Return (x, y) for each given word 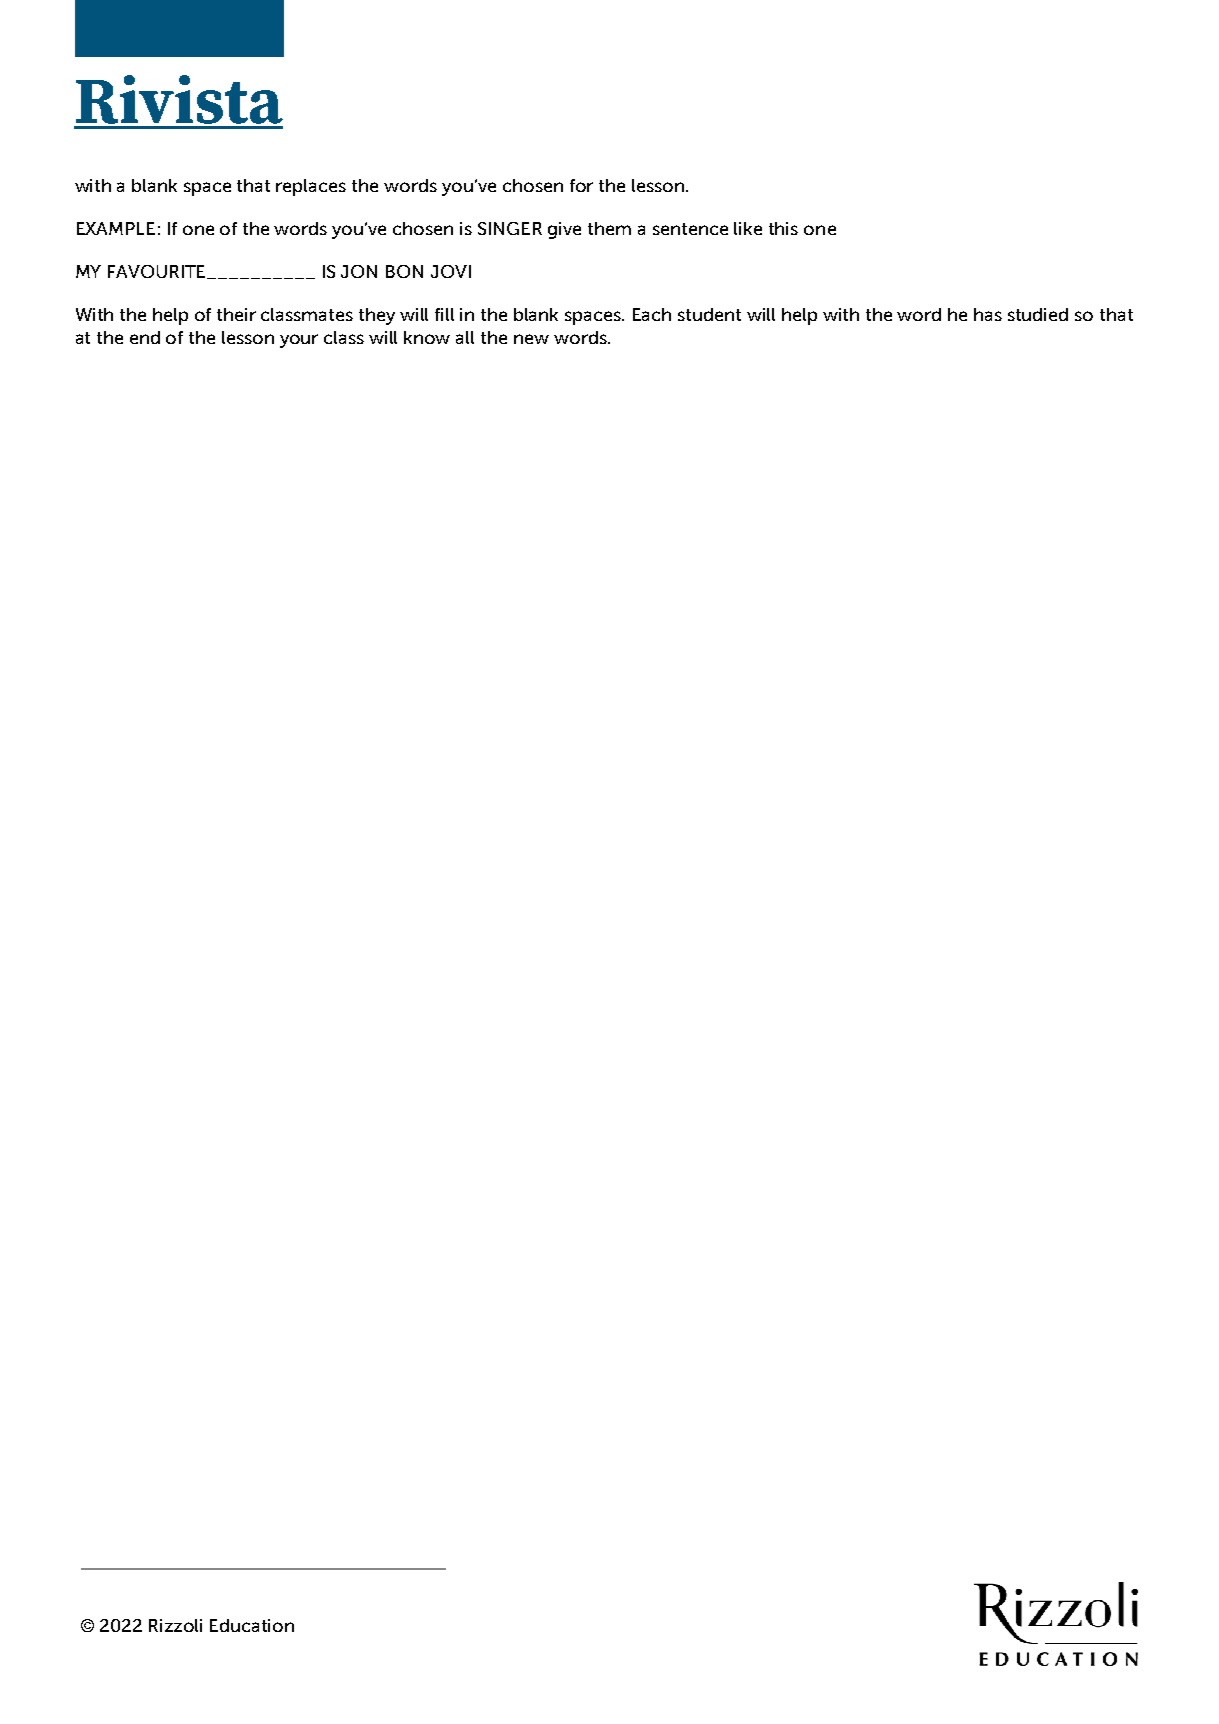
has (988, 314)
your (299, 341)
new (531, 339)
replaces (311, 187)
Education (252, 1625)
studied (1038, 314)
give (564, 230)
